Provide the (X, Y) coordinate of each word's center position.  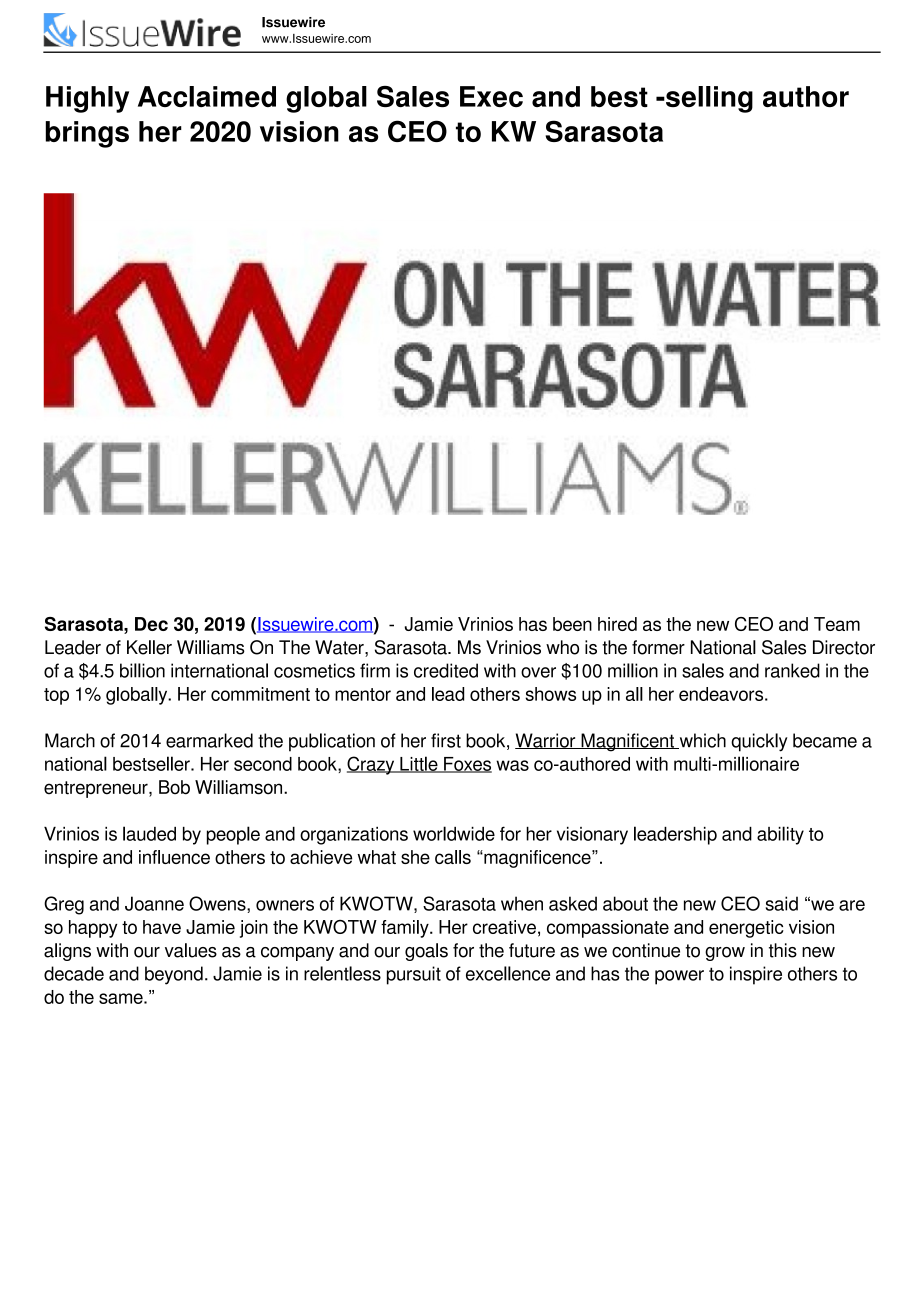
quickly (759, 742)
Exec (491, 96)
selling (708, 99)
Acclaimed (207, 96)
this (783, 950)
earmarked (209, 740)
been (572, 624)
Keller (149, 647)
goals (426, 952)
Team (837, 624)
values (191, 950)
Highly (87, 99)
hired (617, 624)
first (446, 740)
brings (87, 134)
